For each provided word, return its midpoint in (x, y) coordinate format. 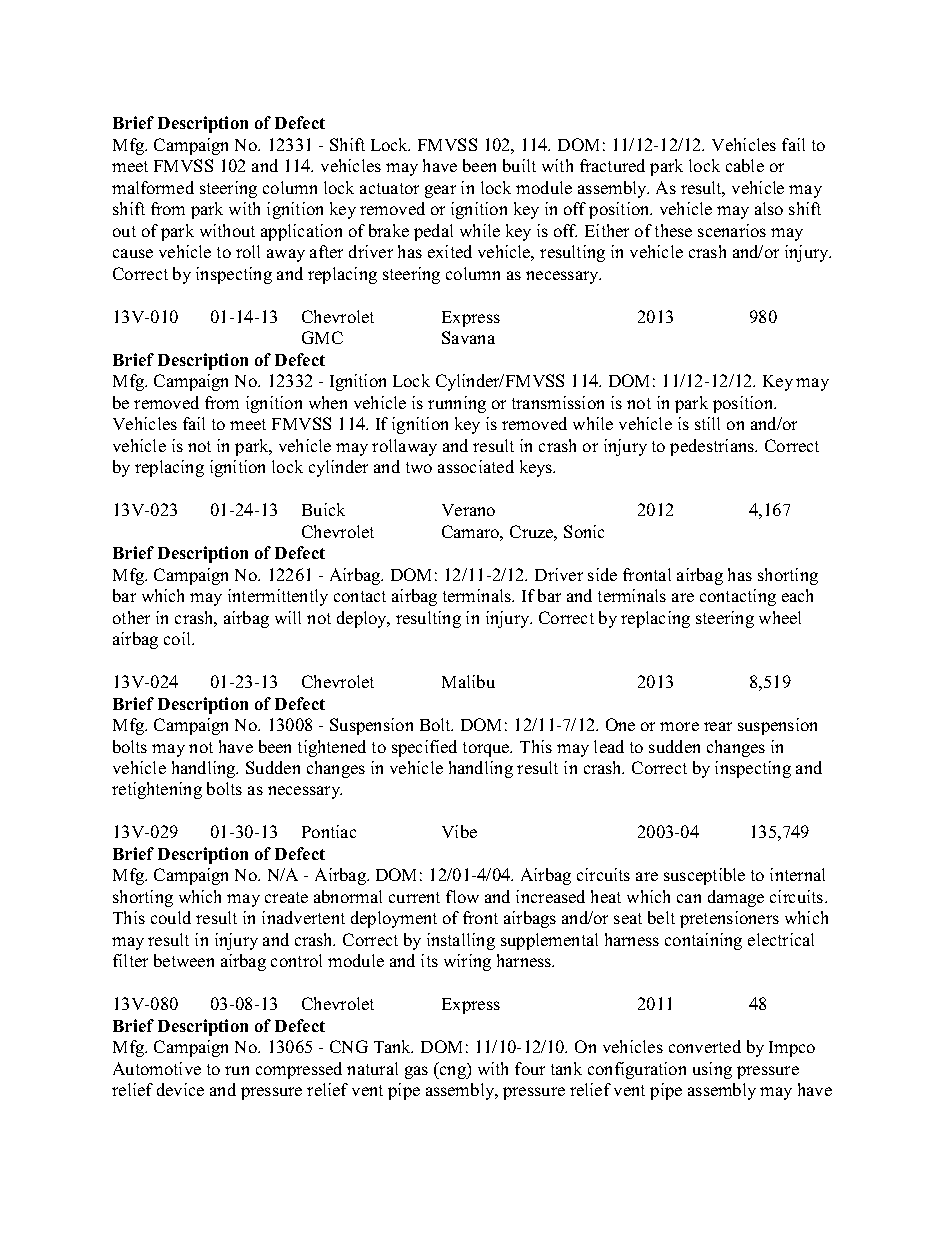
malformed (153, 187)
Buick (323, 509)
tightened (332, 748)
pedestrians (713, 447)
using (712, 1070)
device (180, 1089)
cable (745, 165)
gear (440, 191)
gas (416, 1072)
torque (487, 749)
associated (476, 466)
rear (718, 726)
